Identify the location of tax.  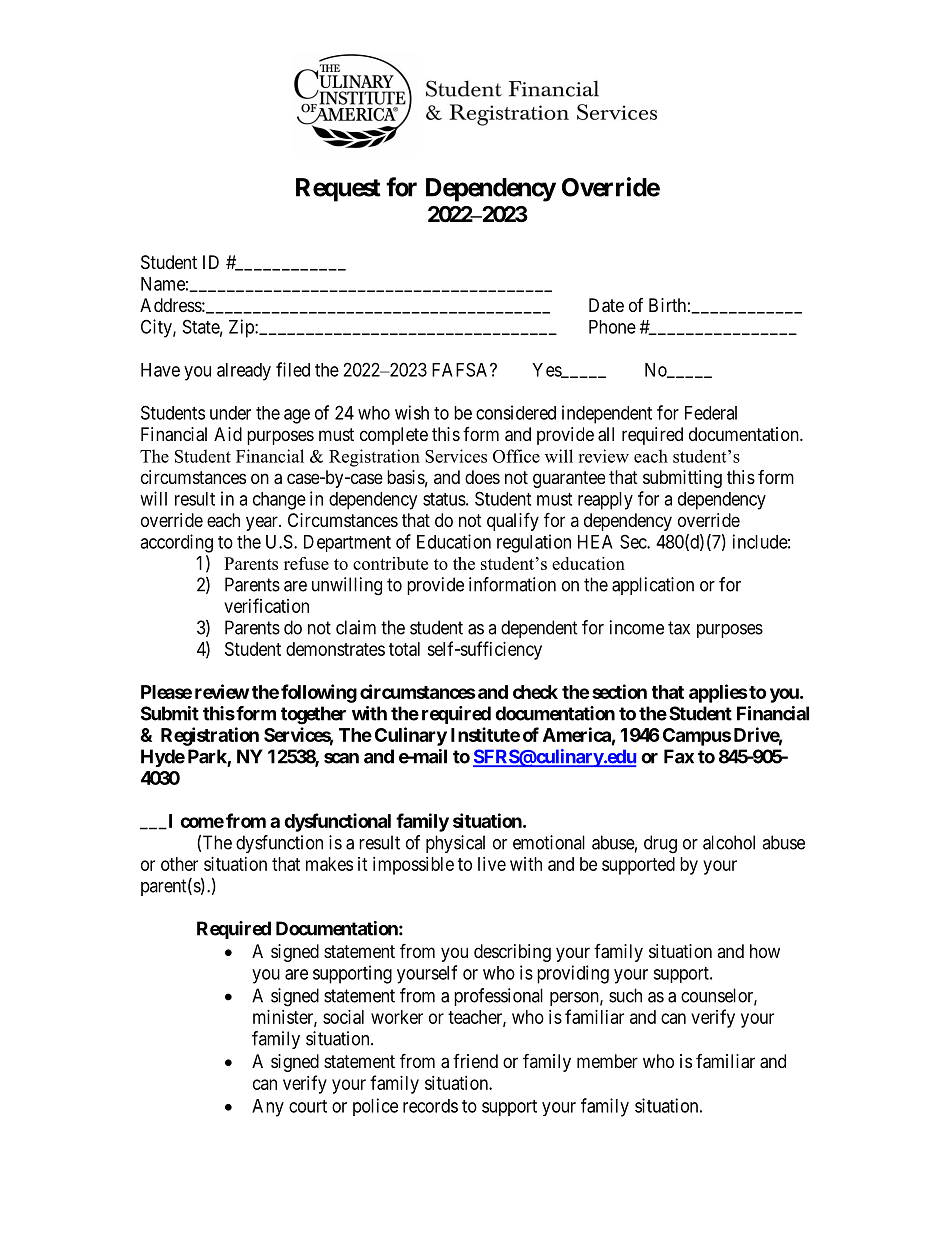
(679, 628).
